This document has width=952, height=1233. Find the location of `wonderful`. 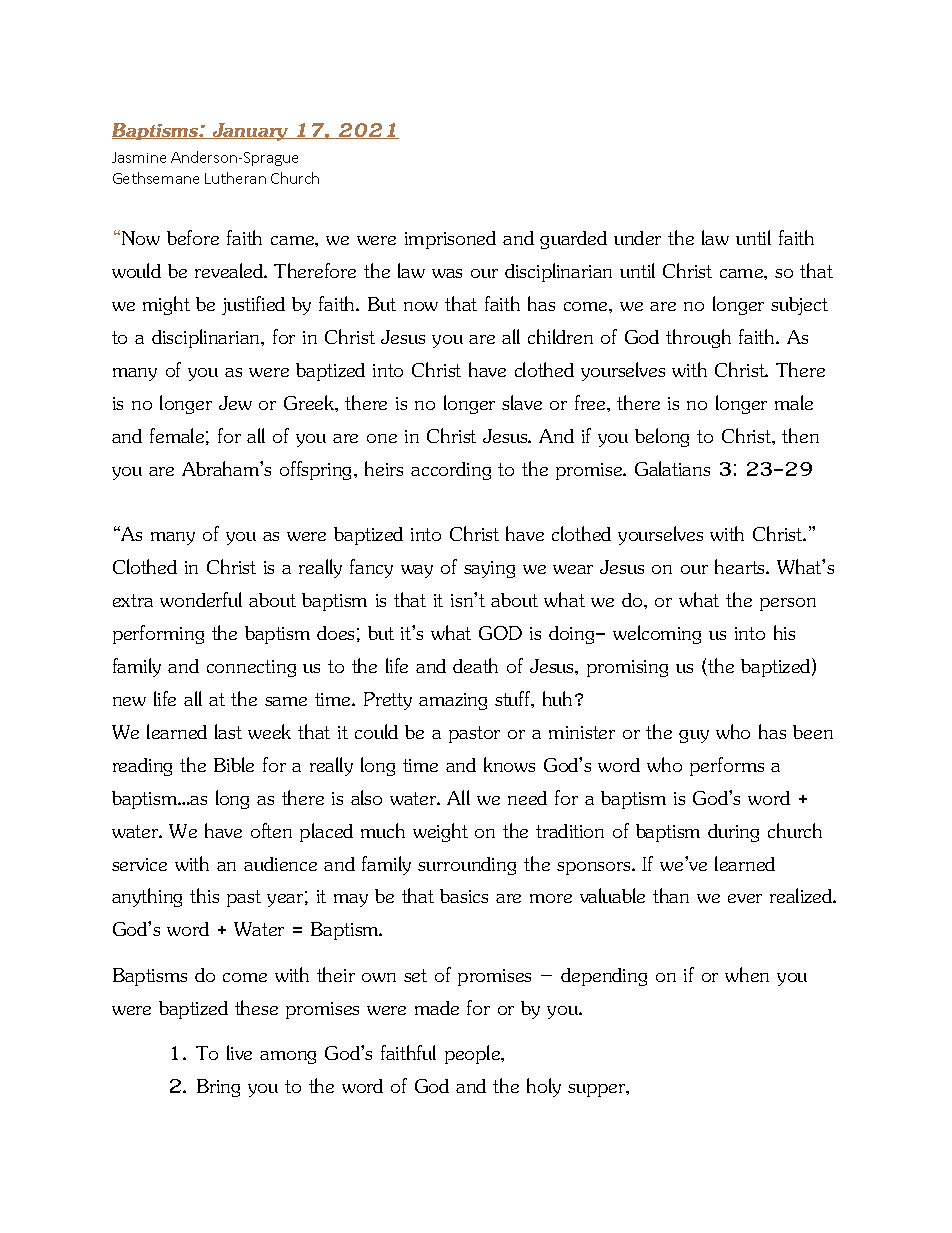

wonderful is located at coordinates (201, 599).
